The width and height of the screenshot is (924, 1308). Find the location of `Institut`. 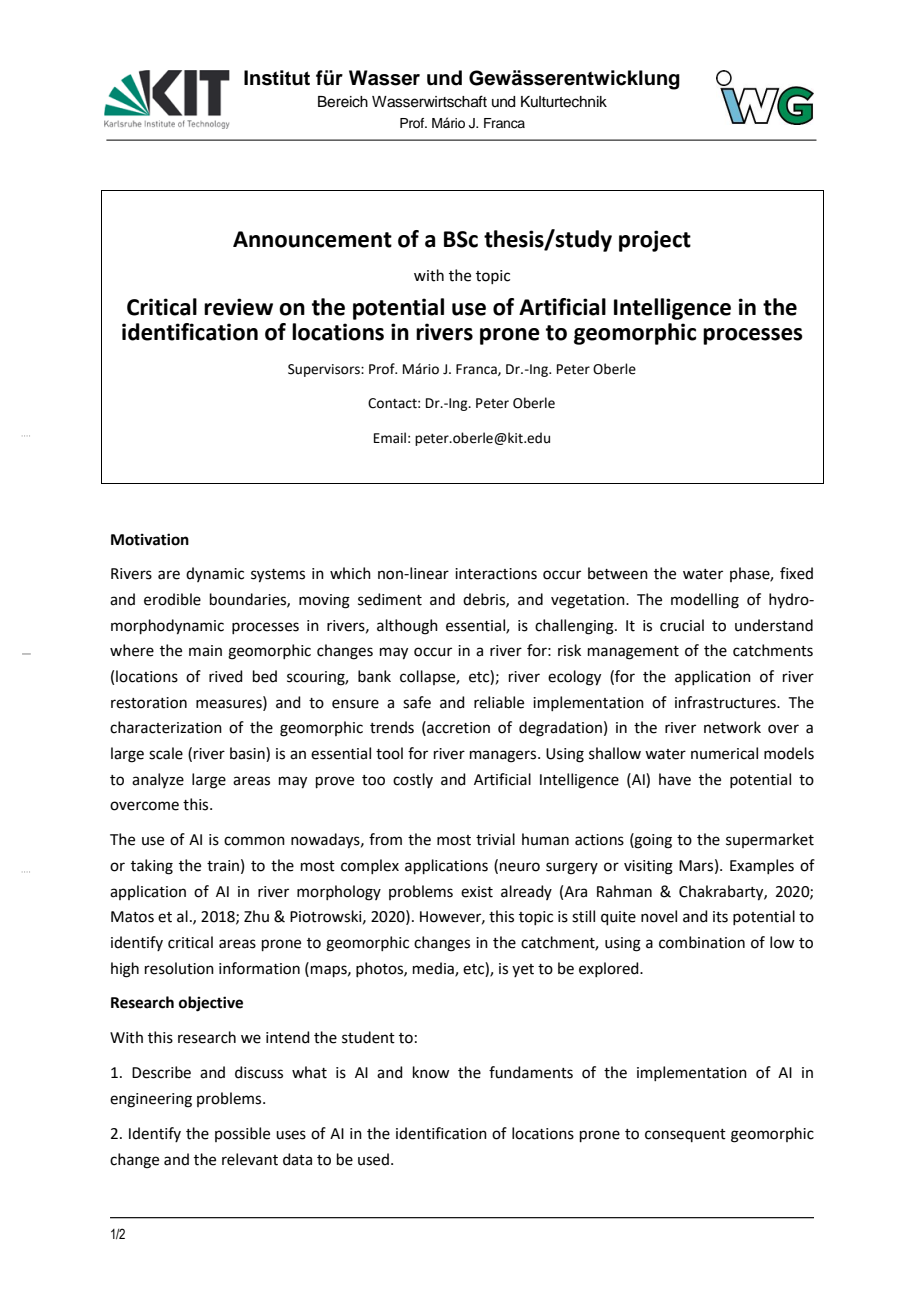

Institut is located at coordinates (277, 78).
